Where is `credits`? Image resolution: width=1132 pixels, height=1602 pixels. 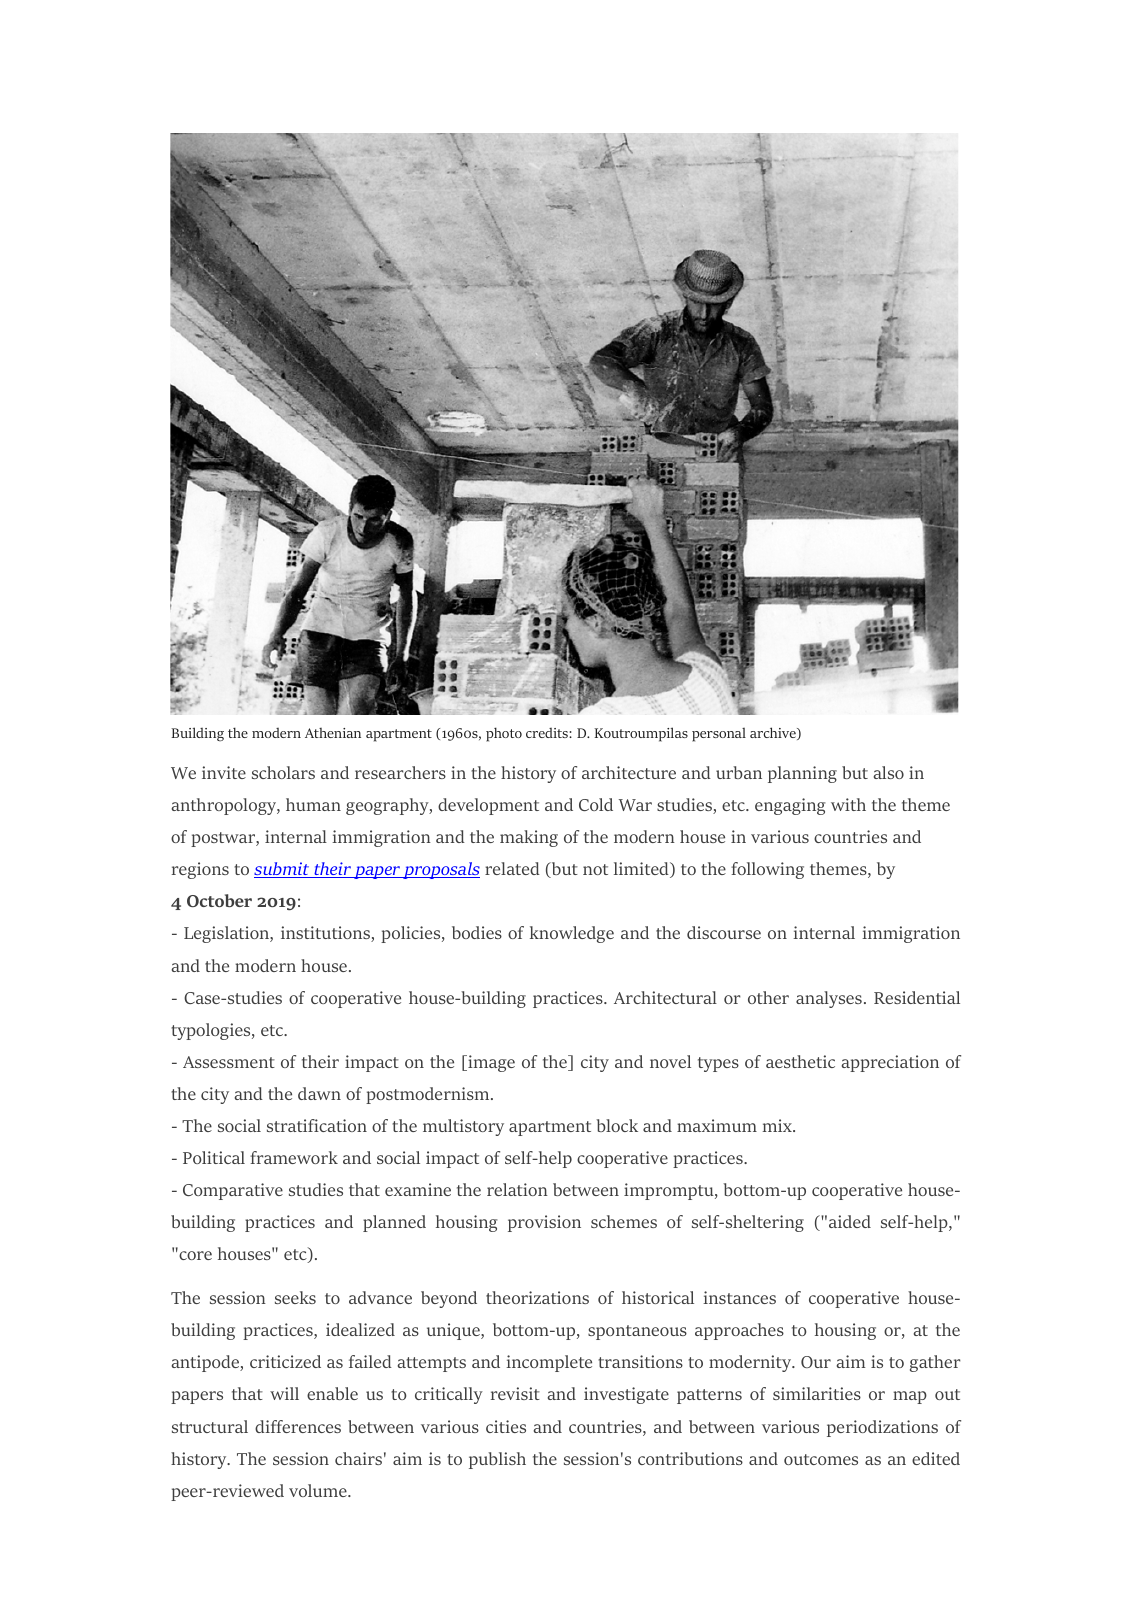 credits is located at coordinates (548, 733).
